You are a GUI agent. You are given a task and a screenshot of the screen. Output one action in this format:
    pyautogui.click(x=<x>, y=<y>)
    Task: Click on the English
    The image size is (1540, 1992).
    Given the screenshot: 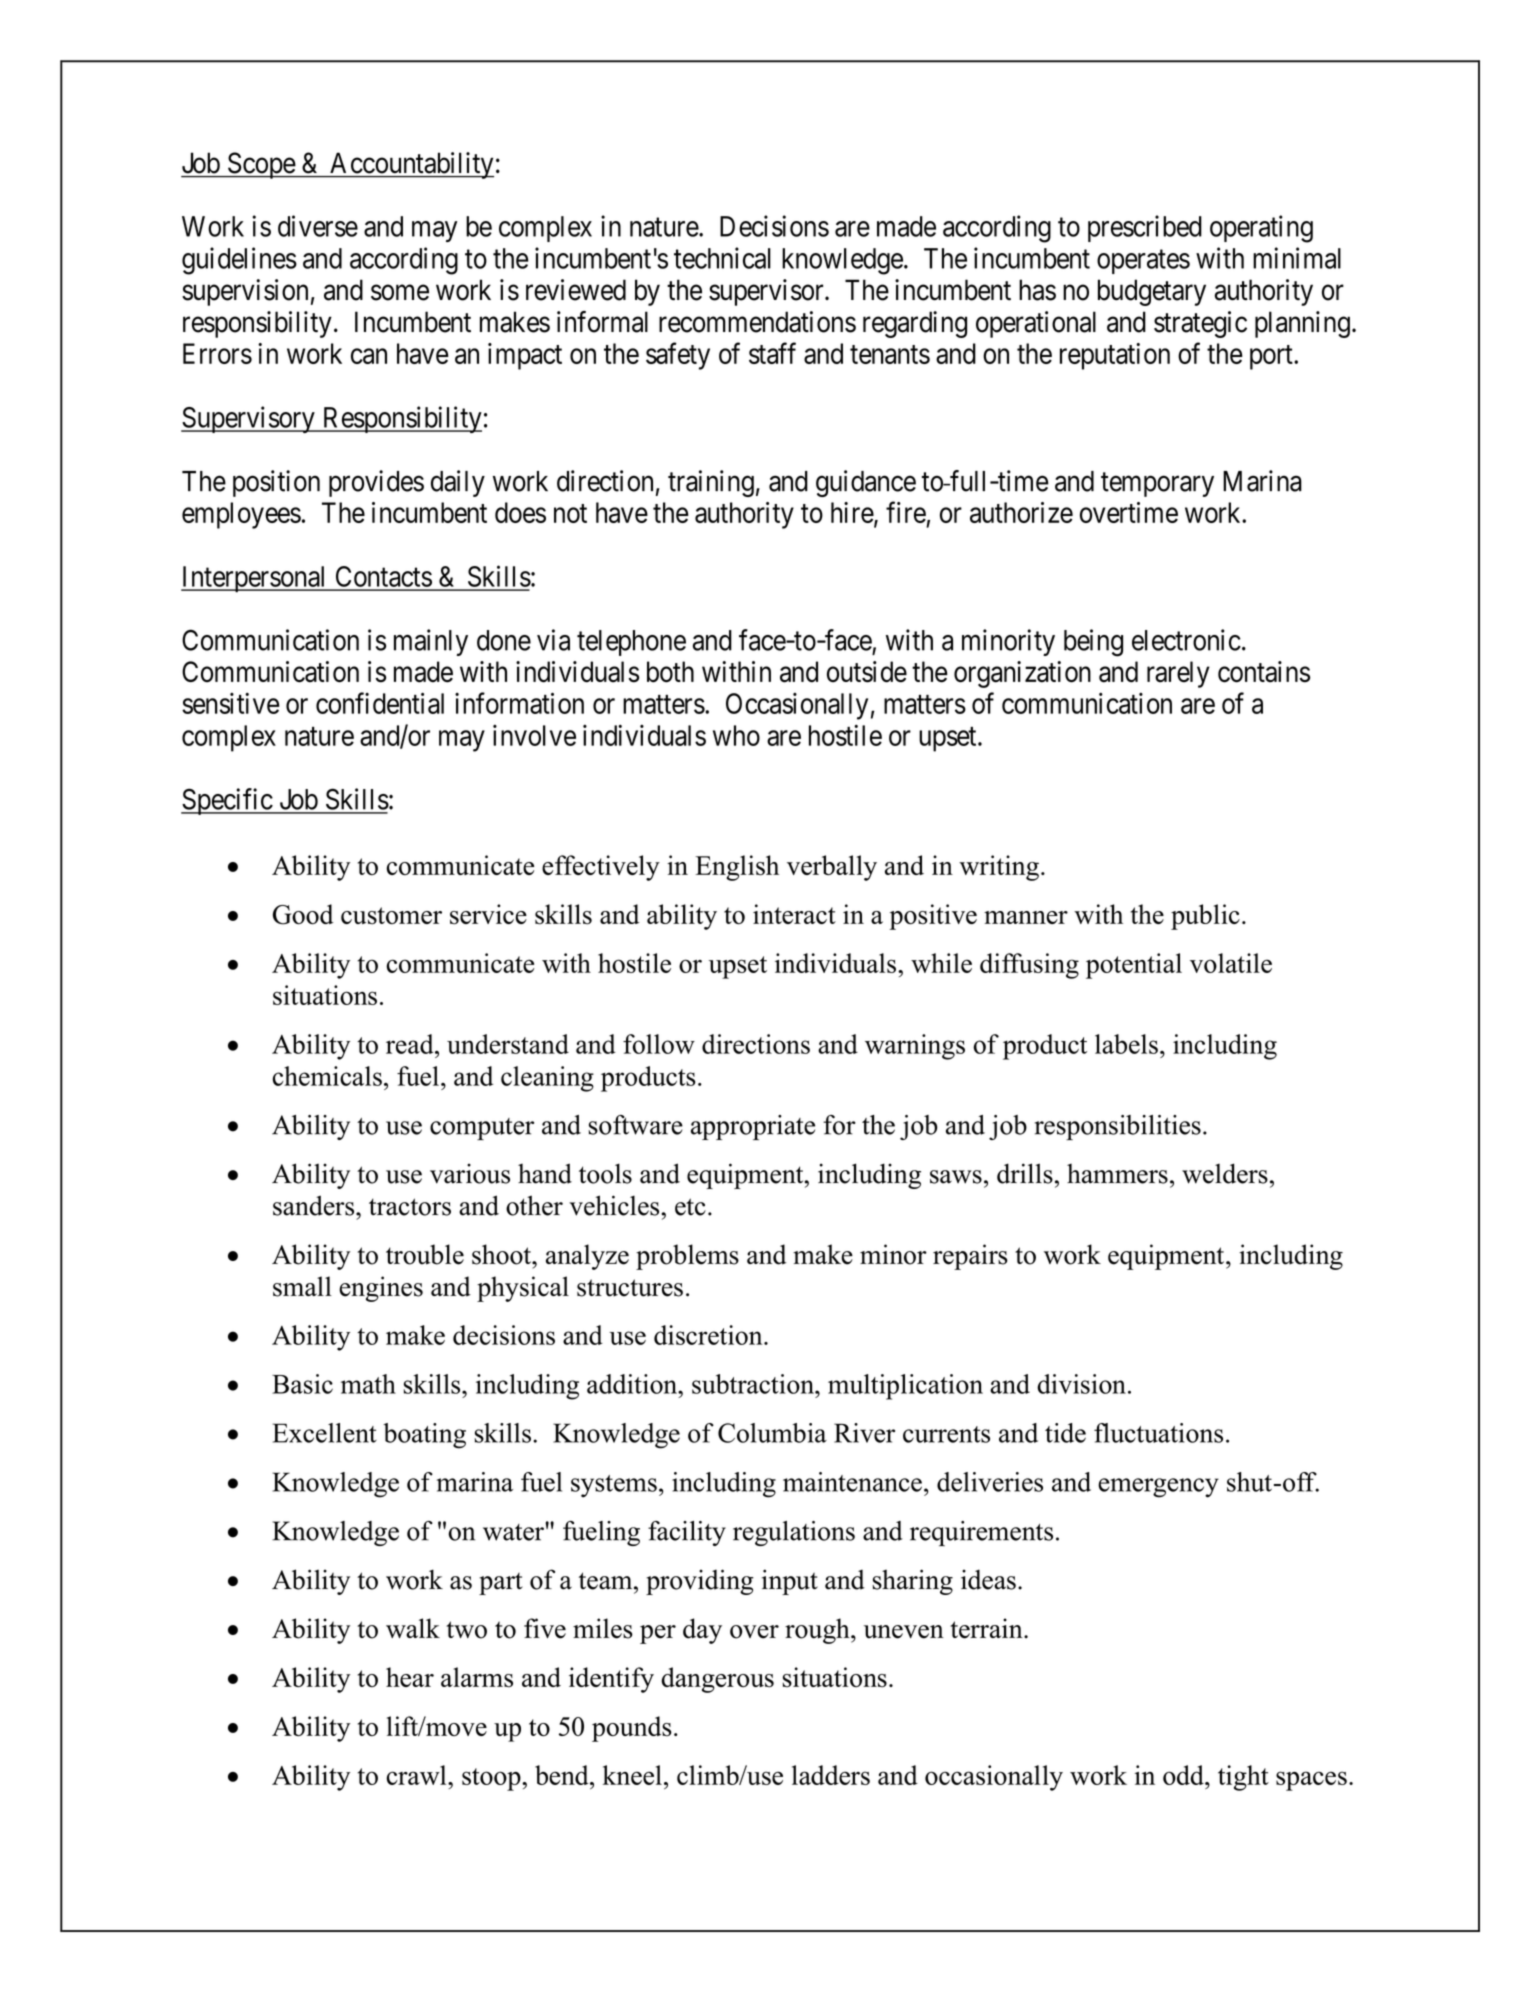 What is the action you would take?
    pyautogui.click(x=737, y=868)
